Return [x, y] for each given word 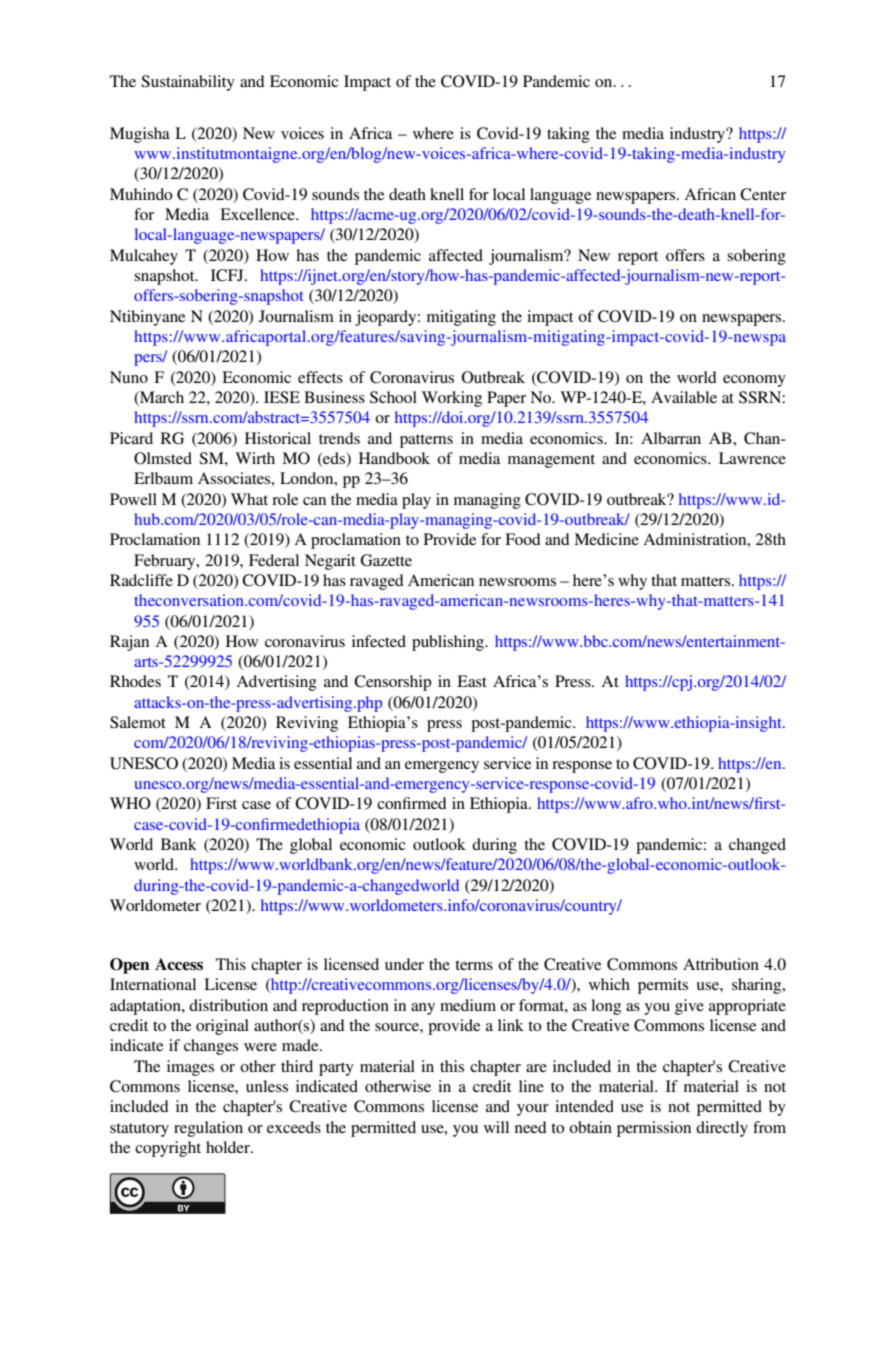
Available [684, 397]
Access [179, 964]
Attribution [721, 964]
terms [474, 965]
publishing [449, 643]
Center [763, 194]
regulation [208, 1129]
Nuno [129, 377]
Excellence [258, 214]
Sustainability [188, 83]
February [166, 562]
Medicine [606, 539]
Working [452, 399]
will [496, 1127]
